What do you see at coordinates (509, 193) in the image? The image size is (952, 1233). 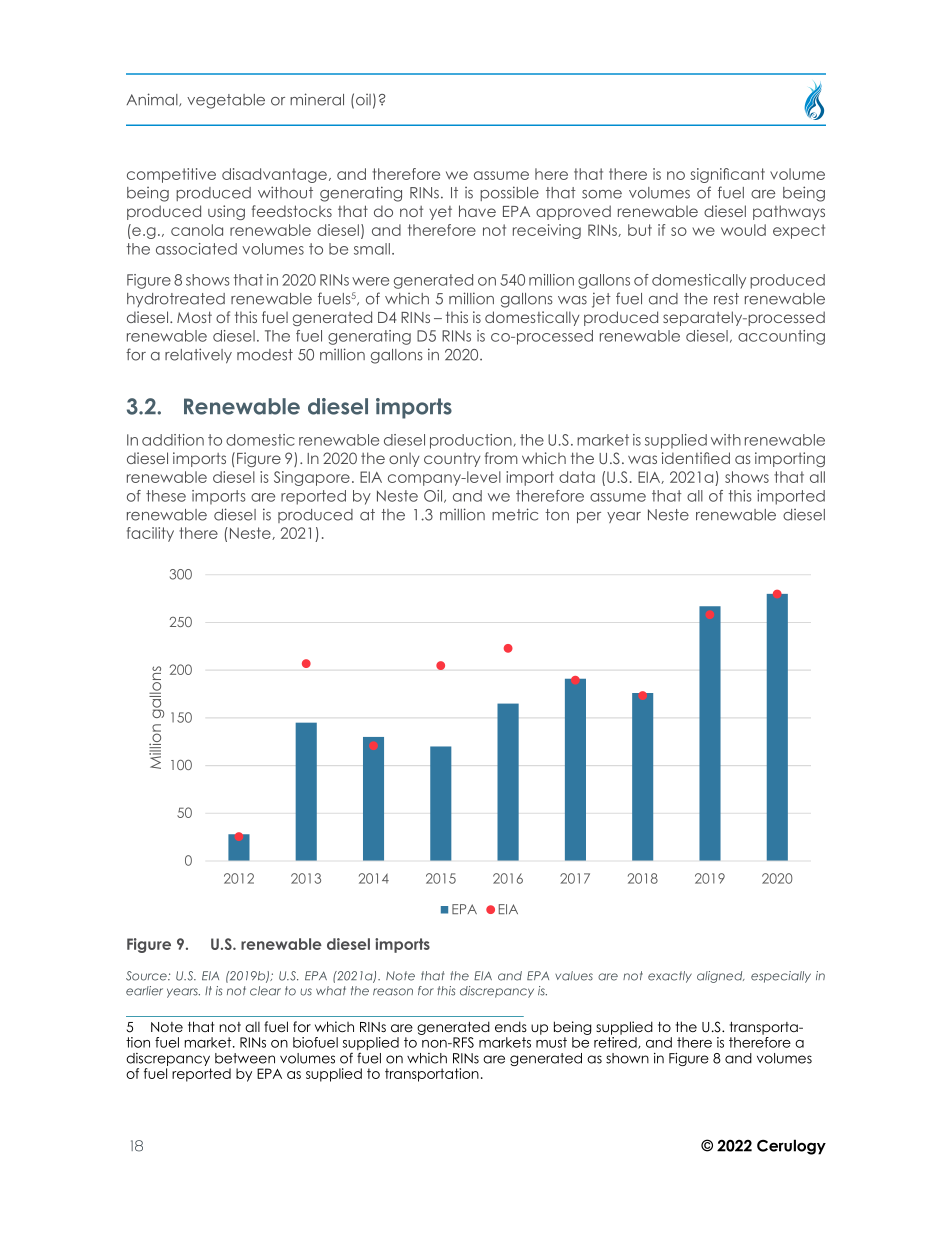 I see `possible` at bounding box center [509, 193].
